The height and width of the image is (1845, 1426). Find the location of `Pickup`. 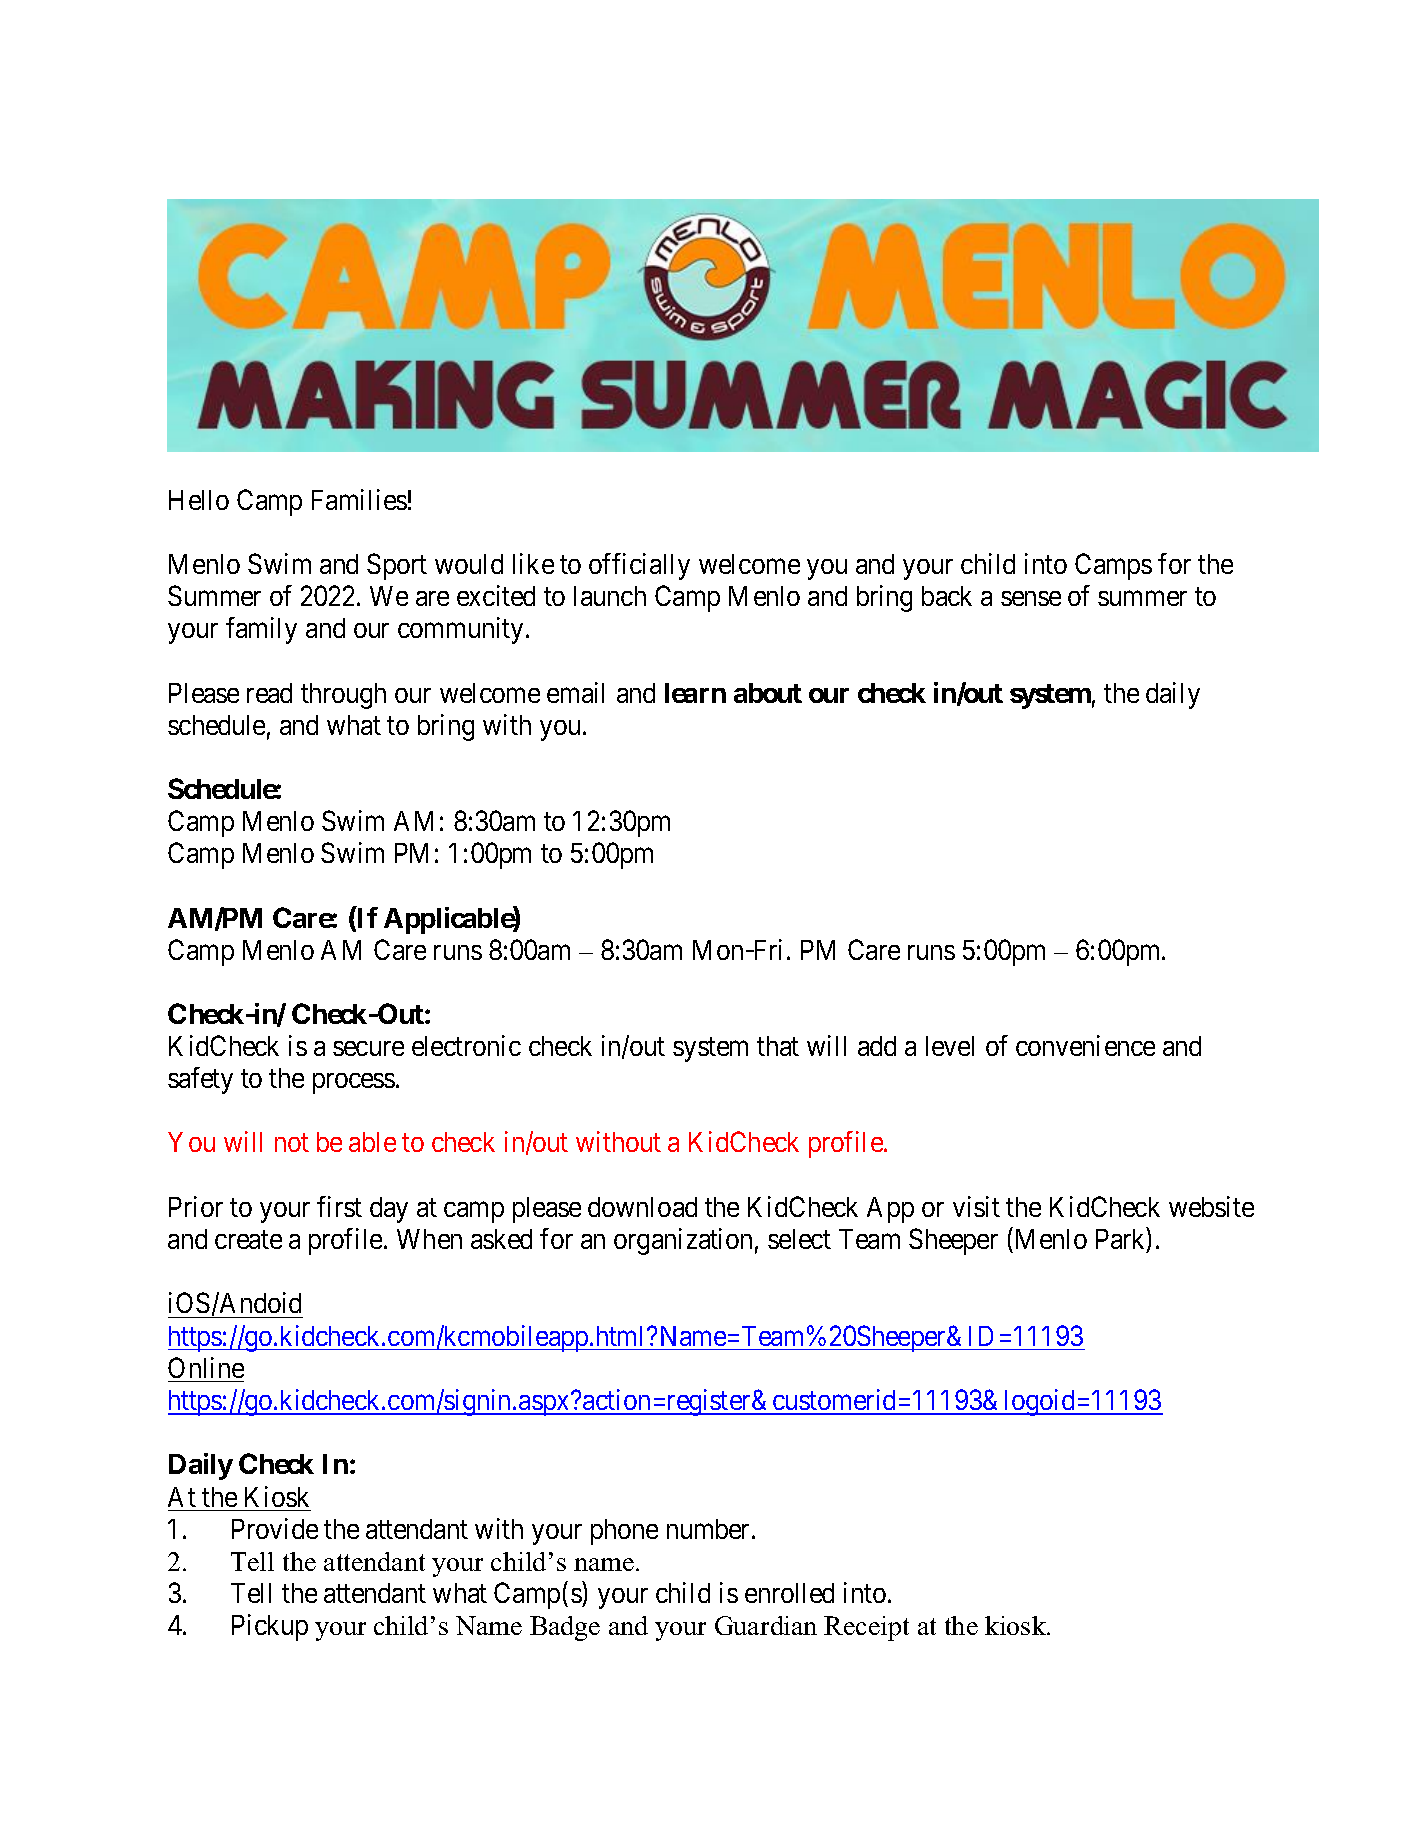

Pickup is located at coordinates (270, 1627).
